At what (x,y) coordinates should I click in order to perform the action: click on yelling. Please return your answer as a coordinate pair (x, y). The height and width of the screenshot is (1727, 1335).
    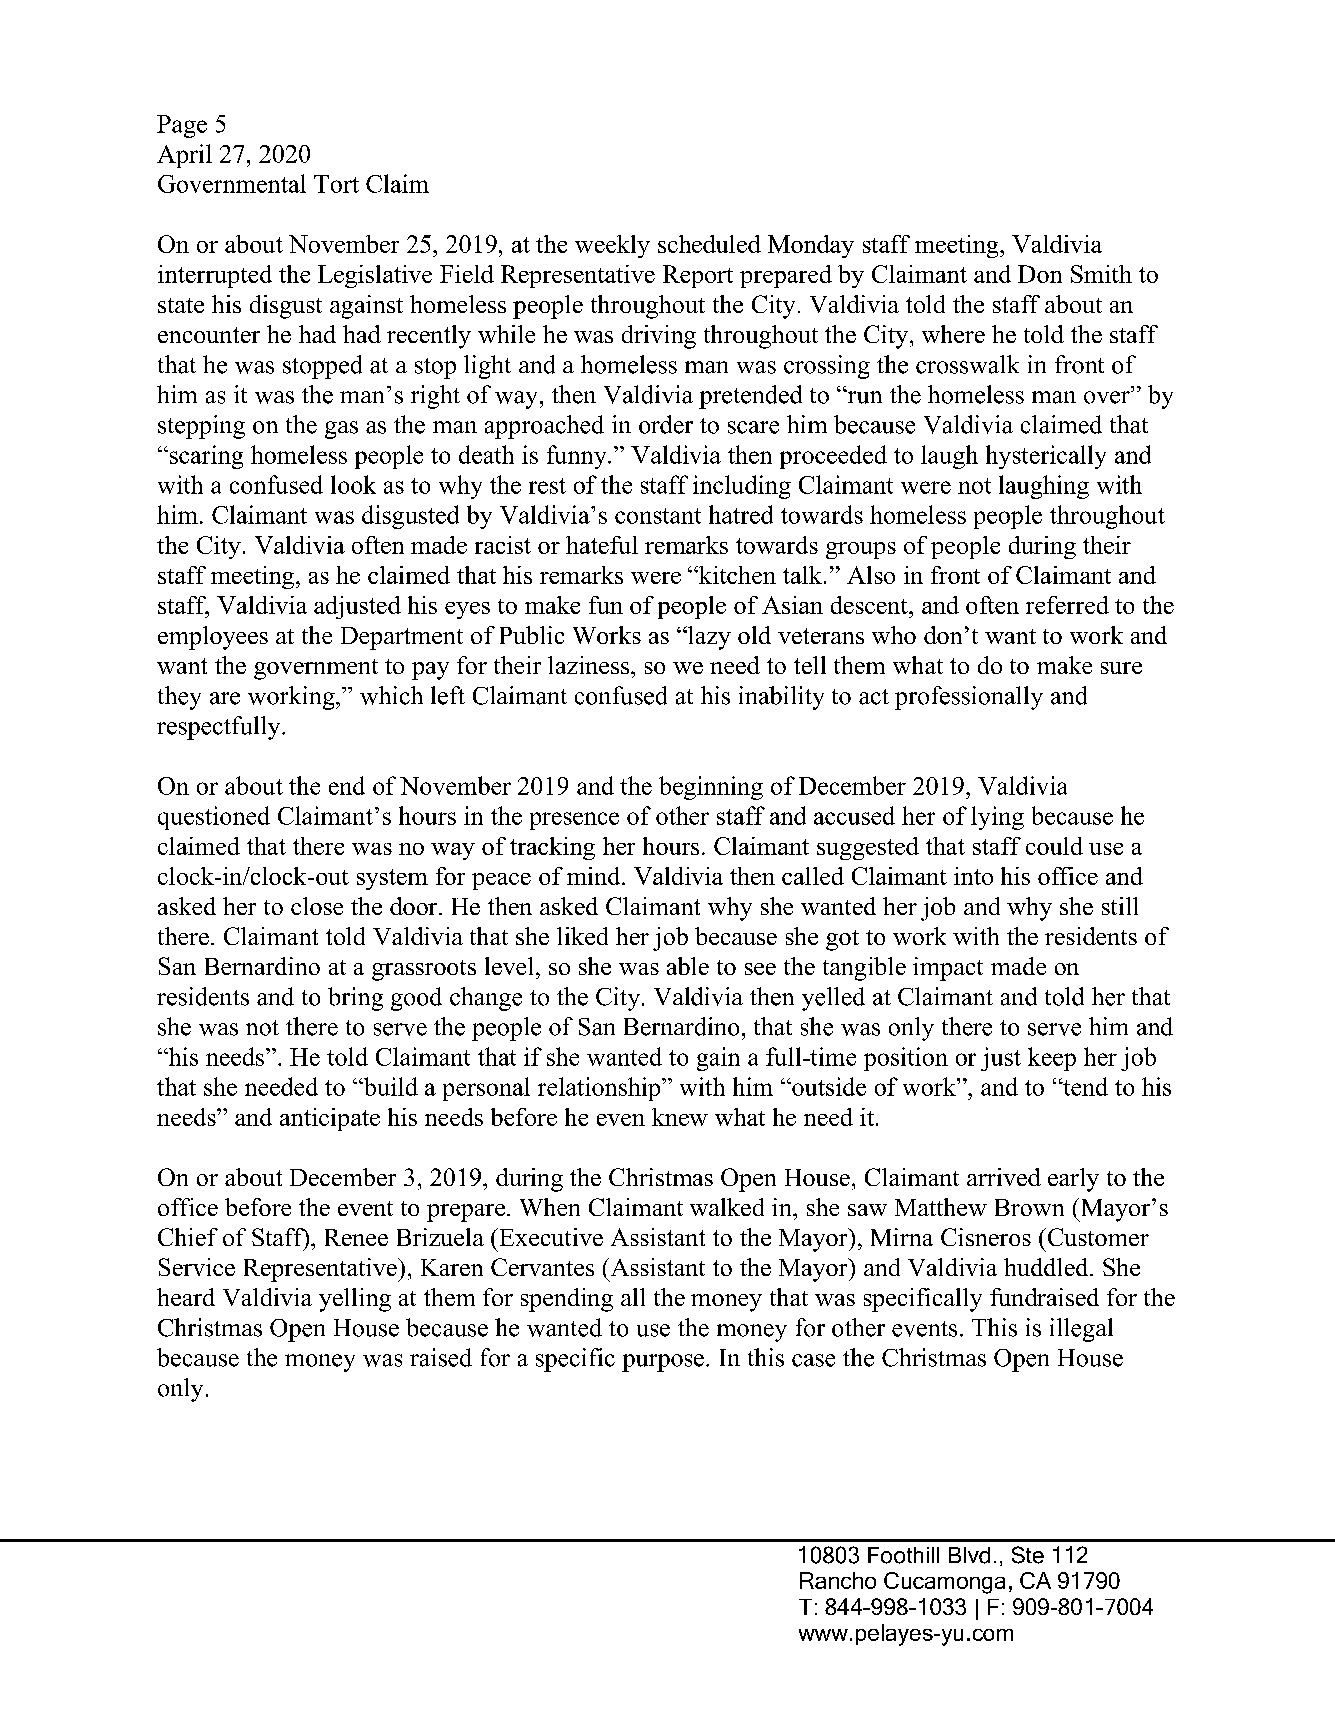
    Looking at the image, I should click on (355, 1300).
